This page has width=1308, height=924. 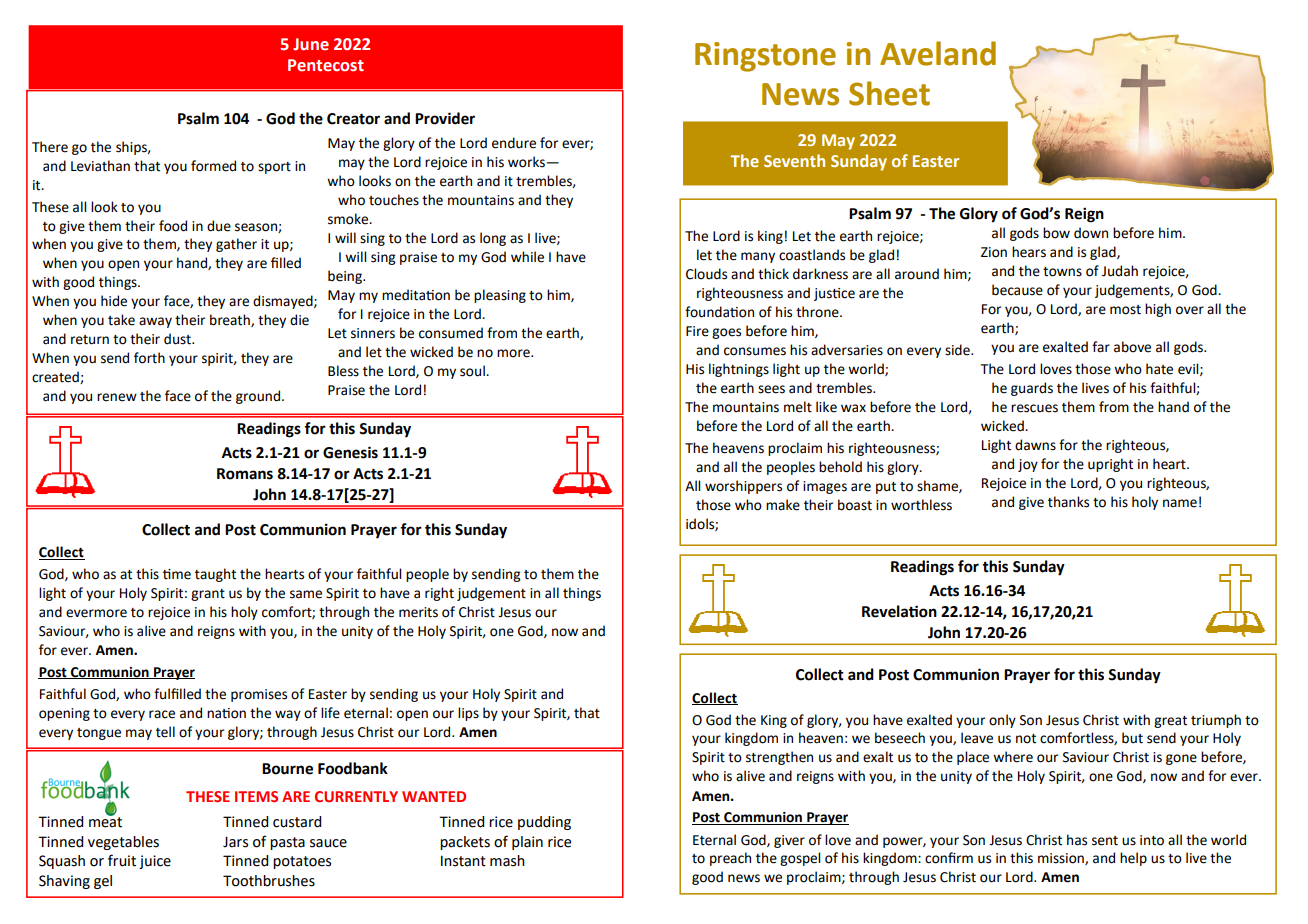 I want to click on Provider, so click(x=445, y=118).
